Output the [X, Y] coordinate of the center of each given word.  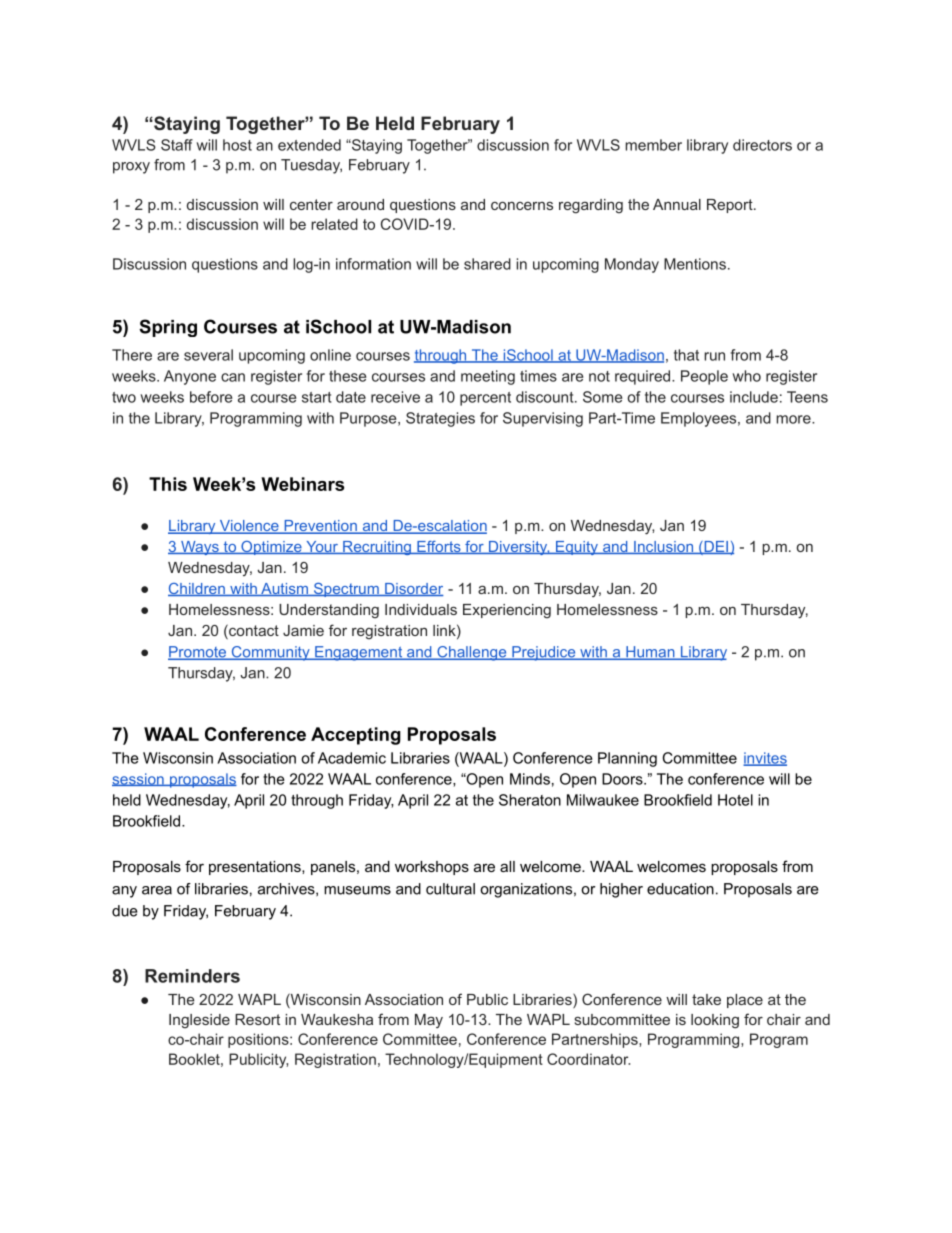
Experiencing [507, 611]
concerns [522, 206]
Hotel [735, 800]
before [211, 397]
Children [197, 589]
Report [731, 206]
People [704, 377]
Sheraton [530, 800]
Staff [177, 145]
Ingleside [199, 1021]
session [139, 779]
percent [485, 399]
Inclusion [663, 547]
